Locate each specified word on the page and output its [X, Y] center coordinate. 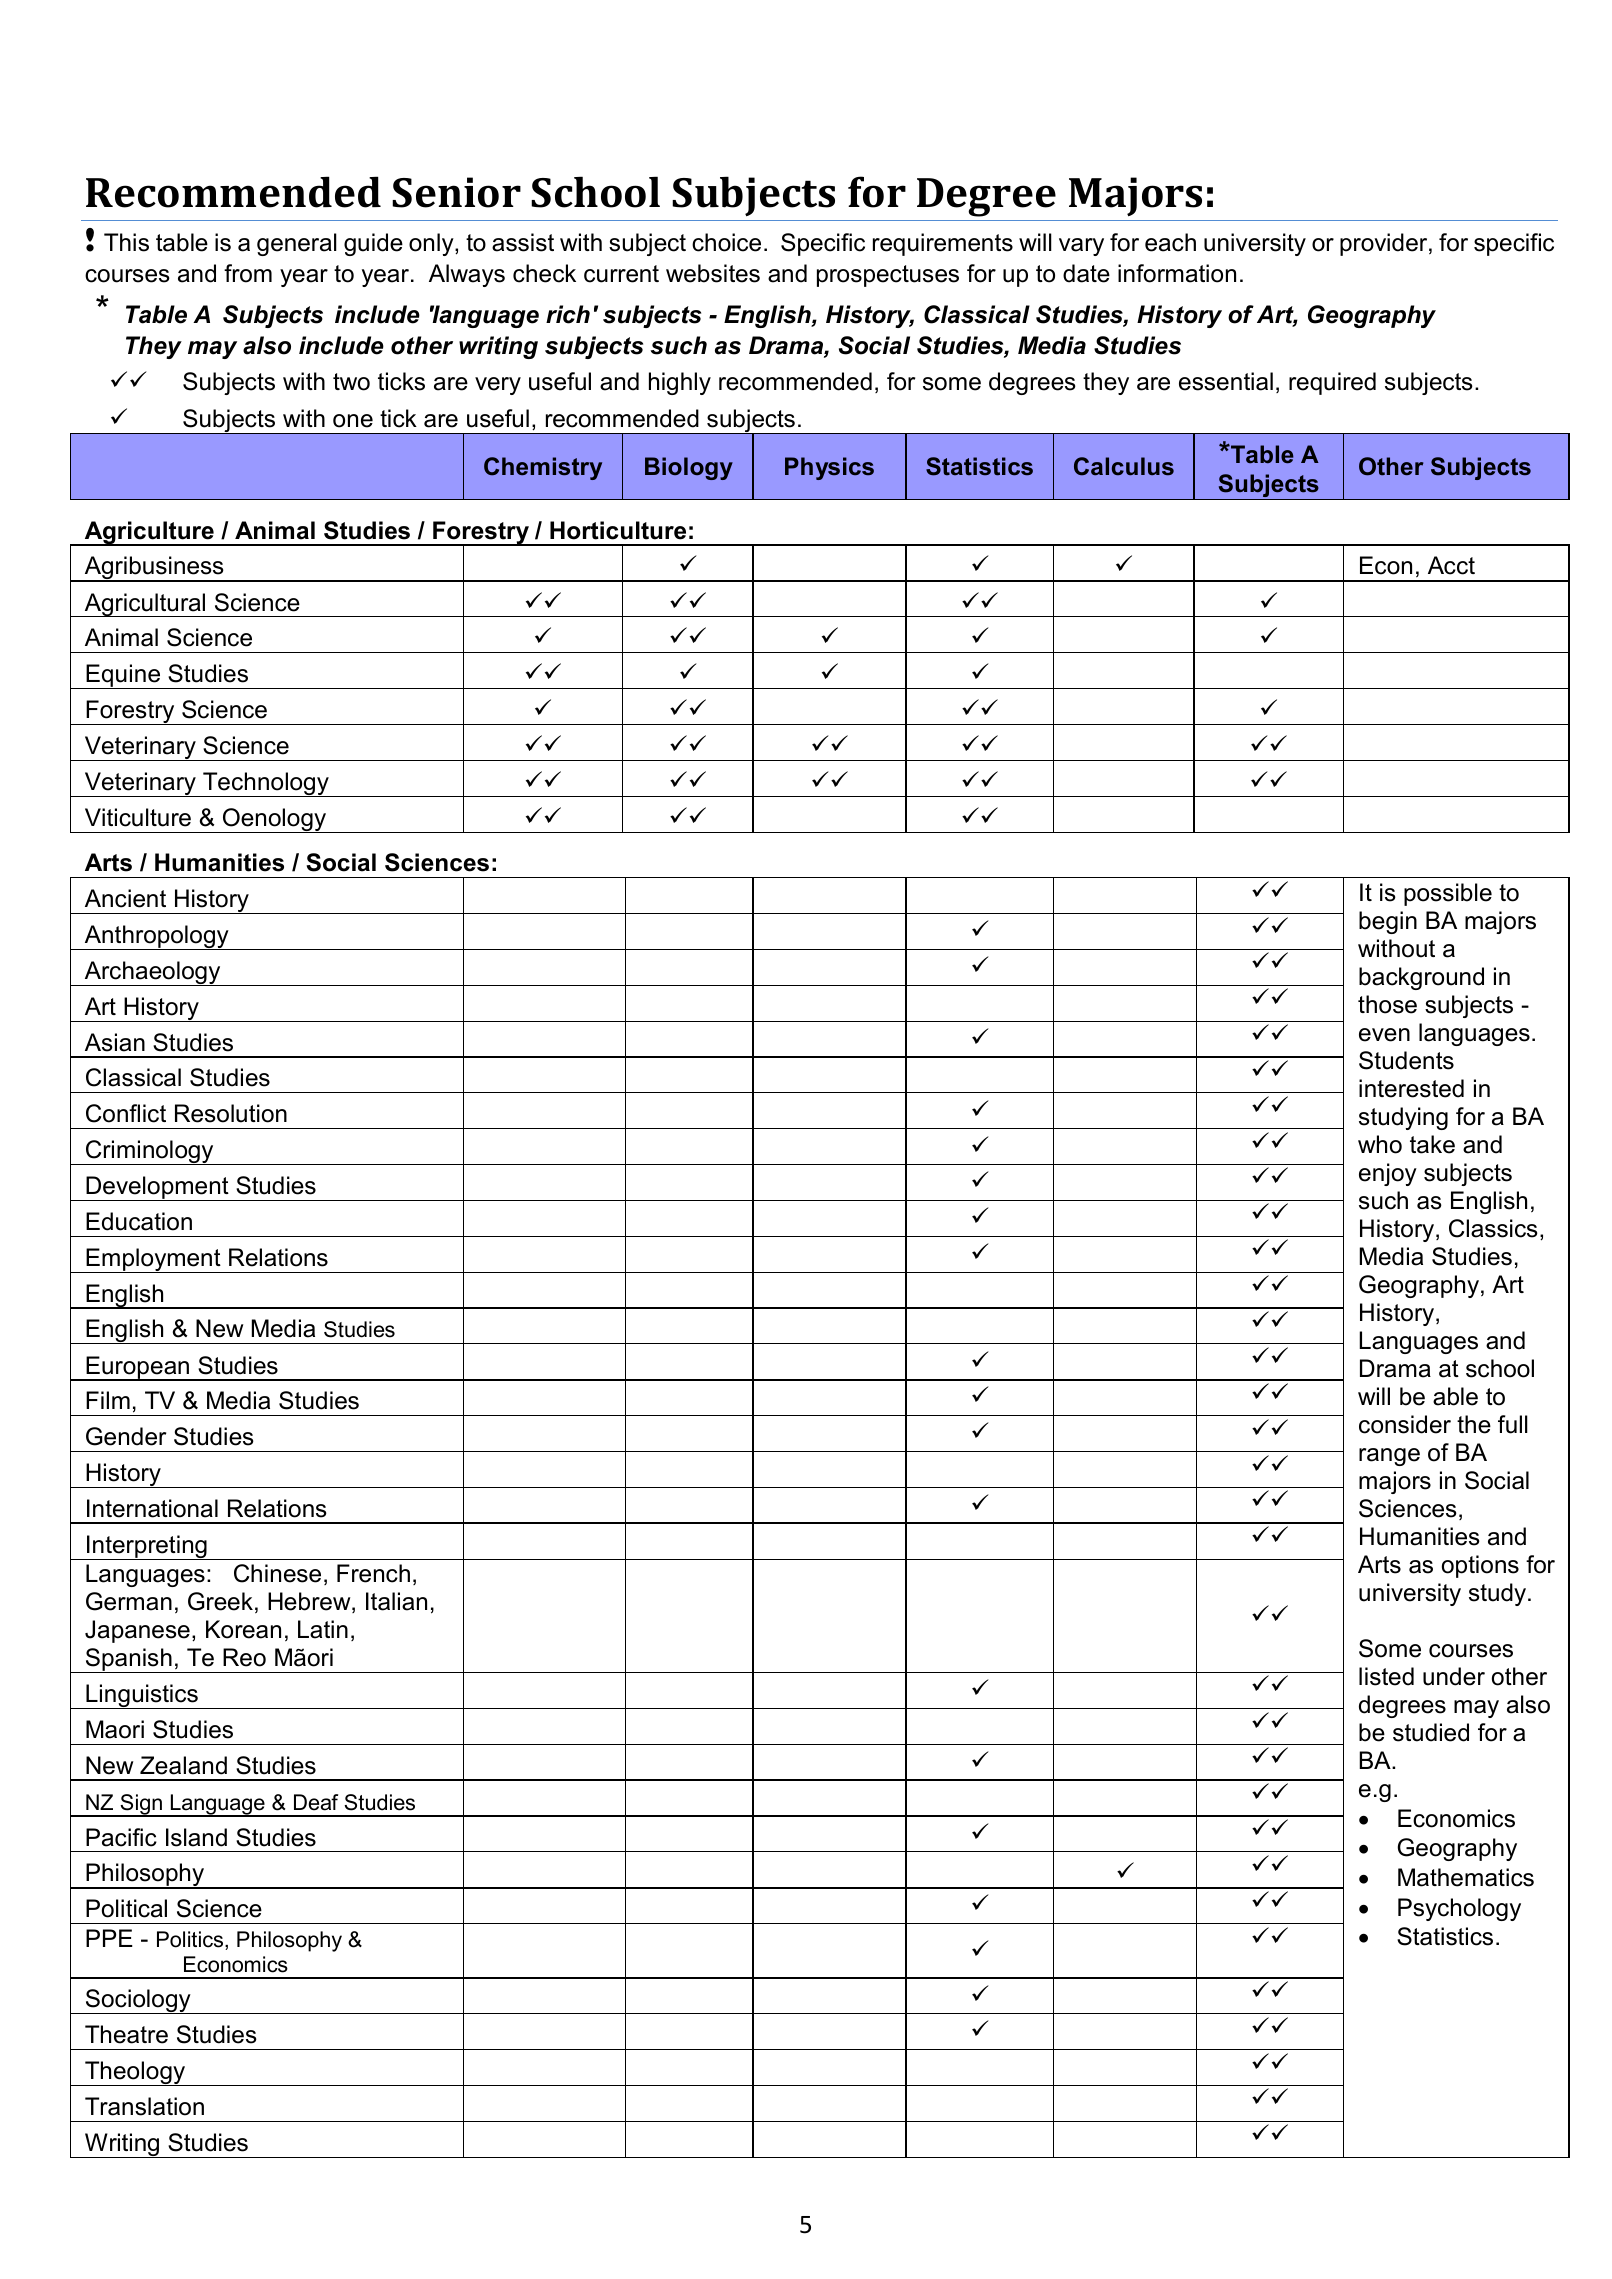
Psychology [1459, 1909]
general [297, 244]
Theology [135, 2073]
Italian [396, 1601]
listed [1386, 1676]
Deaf [316, 1802]
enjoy [1388, 1174]
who [1380, 1144]
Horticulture [618, 530]
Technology [266, 784]
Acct [1451, 565]
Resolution [231, 1113]
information [1177, 273]
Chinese [277, 1573]
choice [726, 242]
